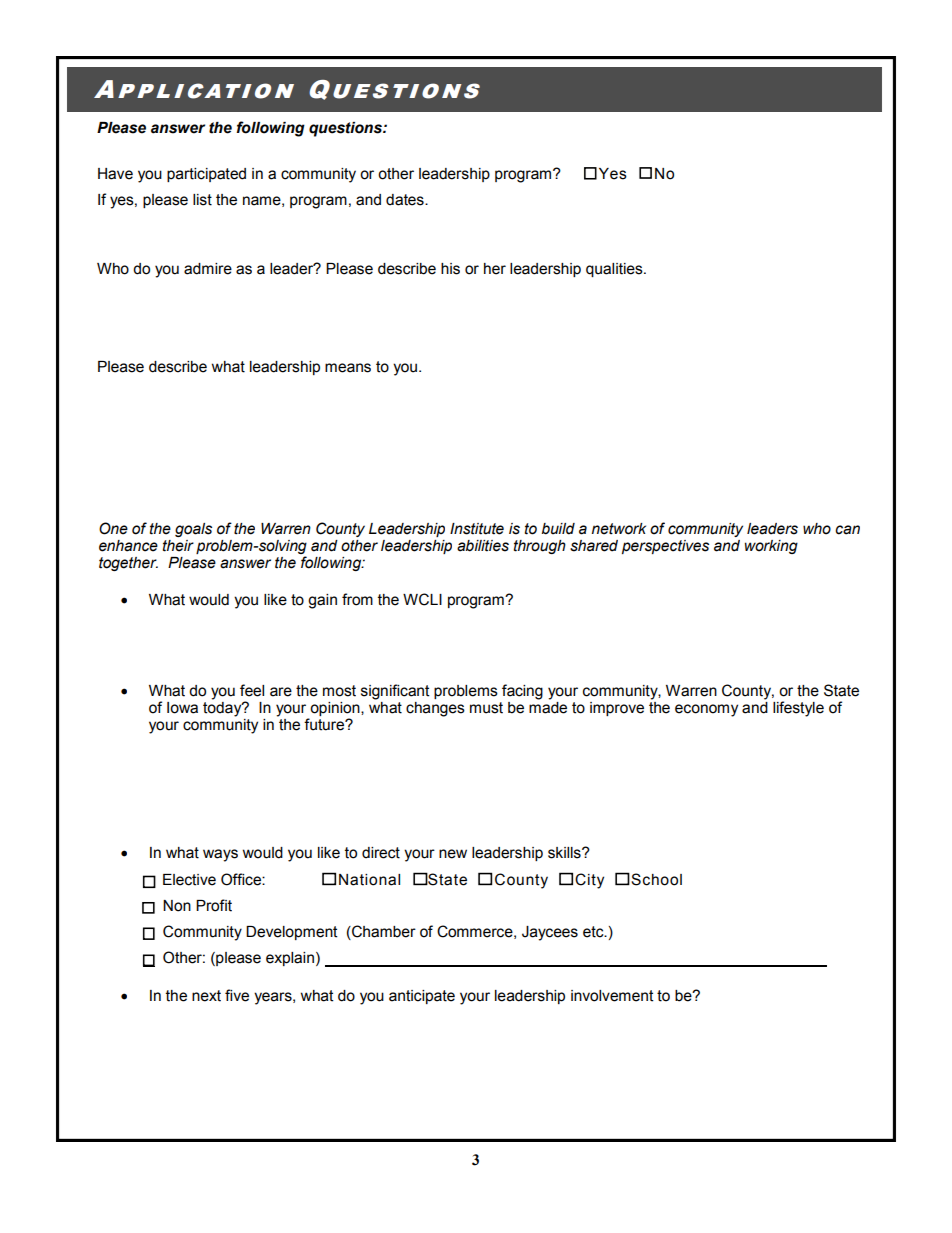  What do you see at coordinates (422, 997) in the screenshot?
I see `anticipate` at bounding box center [422, 997].
